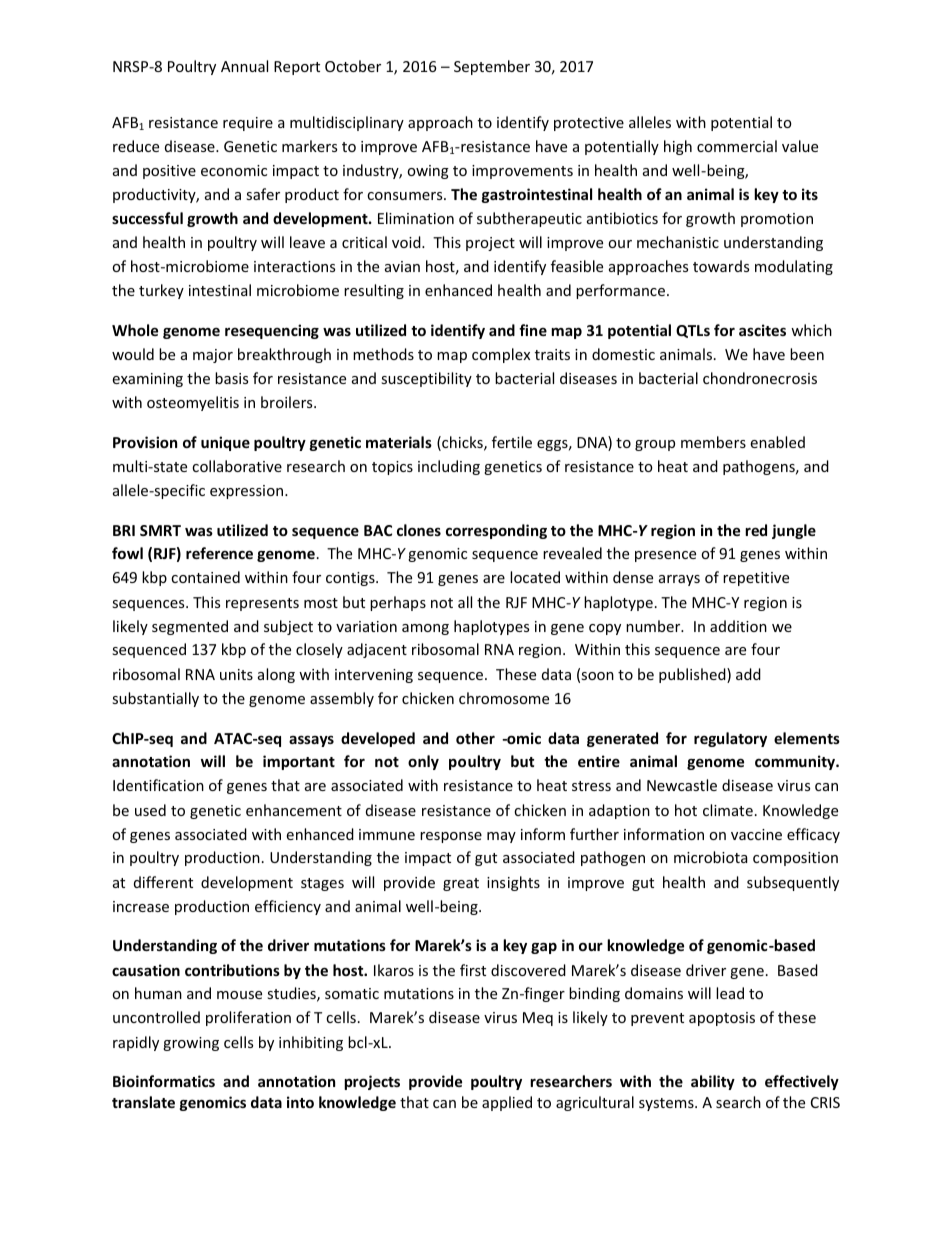 This document has width=952, height=1233. What do you see at coordinates (248, 124) in the document?
I see `require` at bounding box center [248, 124].
